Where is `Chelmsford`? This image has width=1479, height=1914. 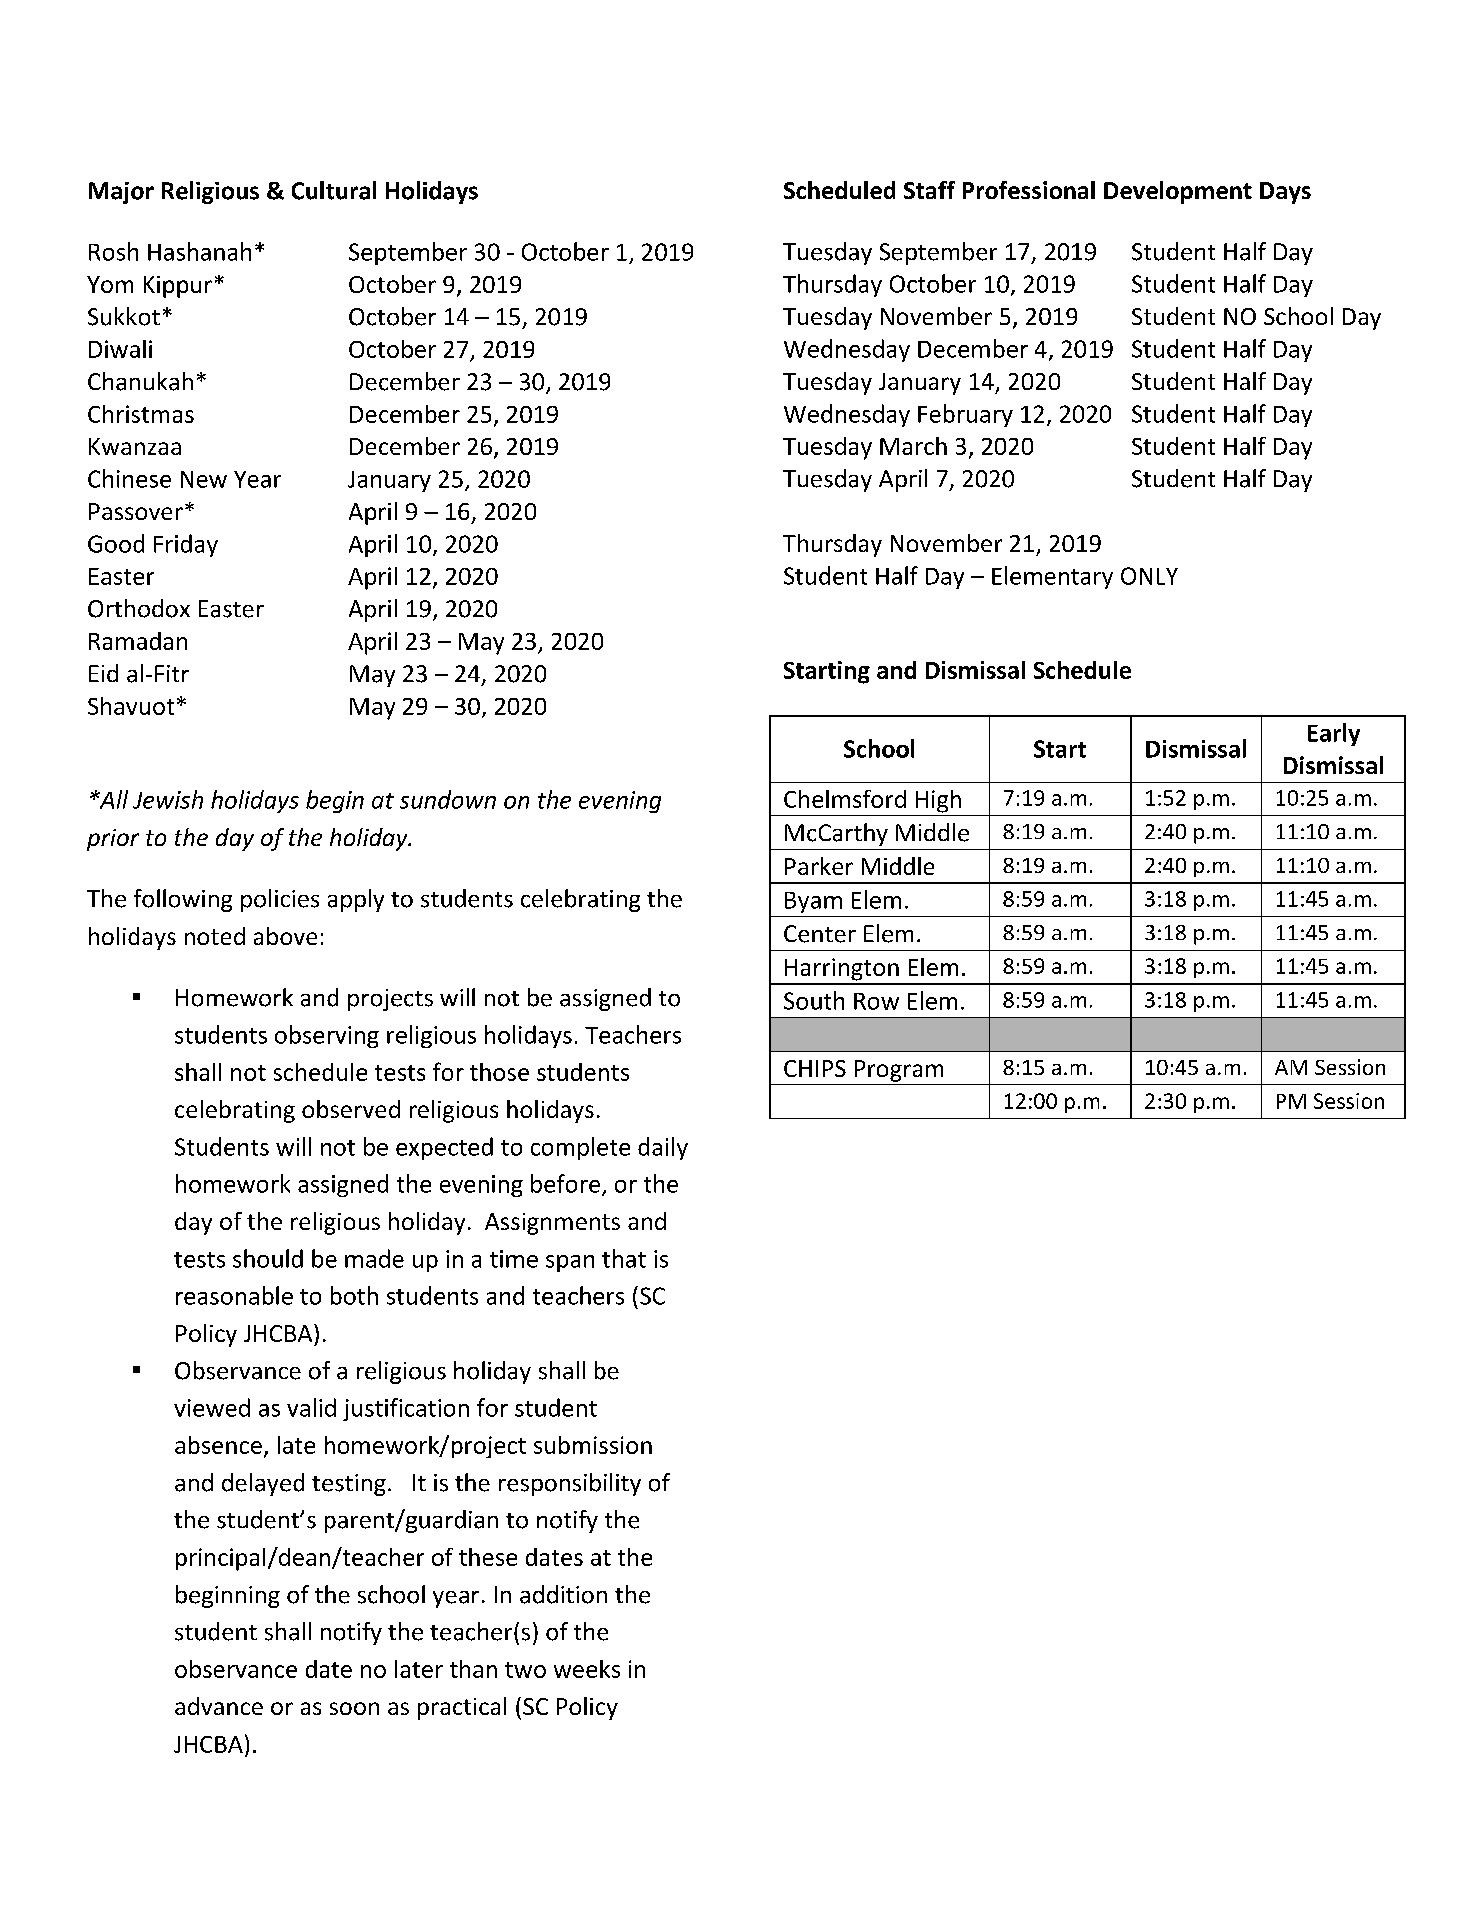
Chelmsford is located at coordinates (845, 799).
